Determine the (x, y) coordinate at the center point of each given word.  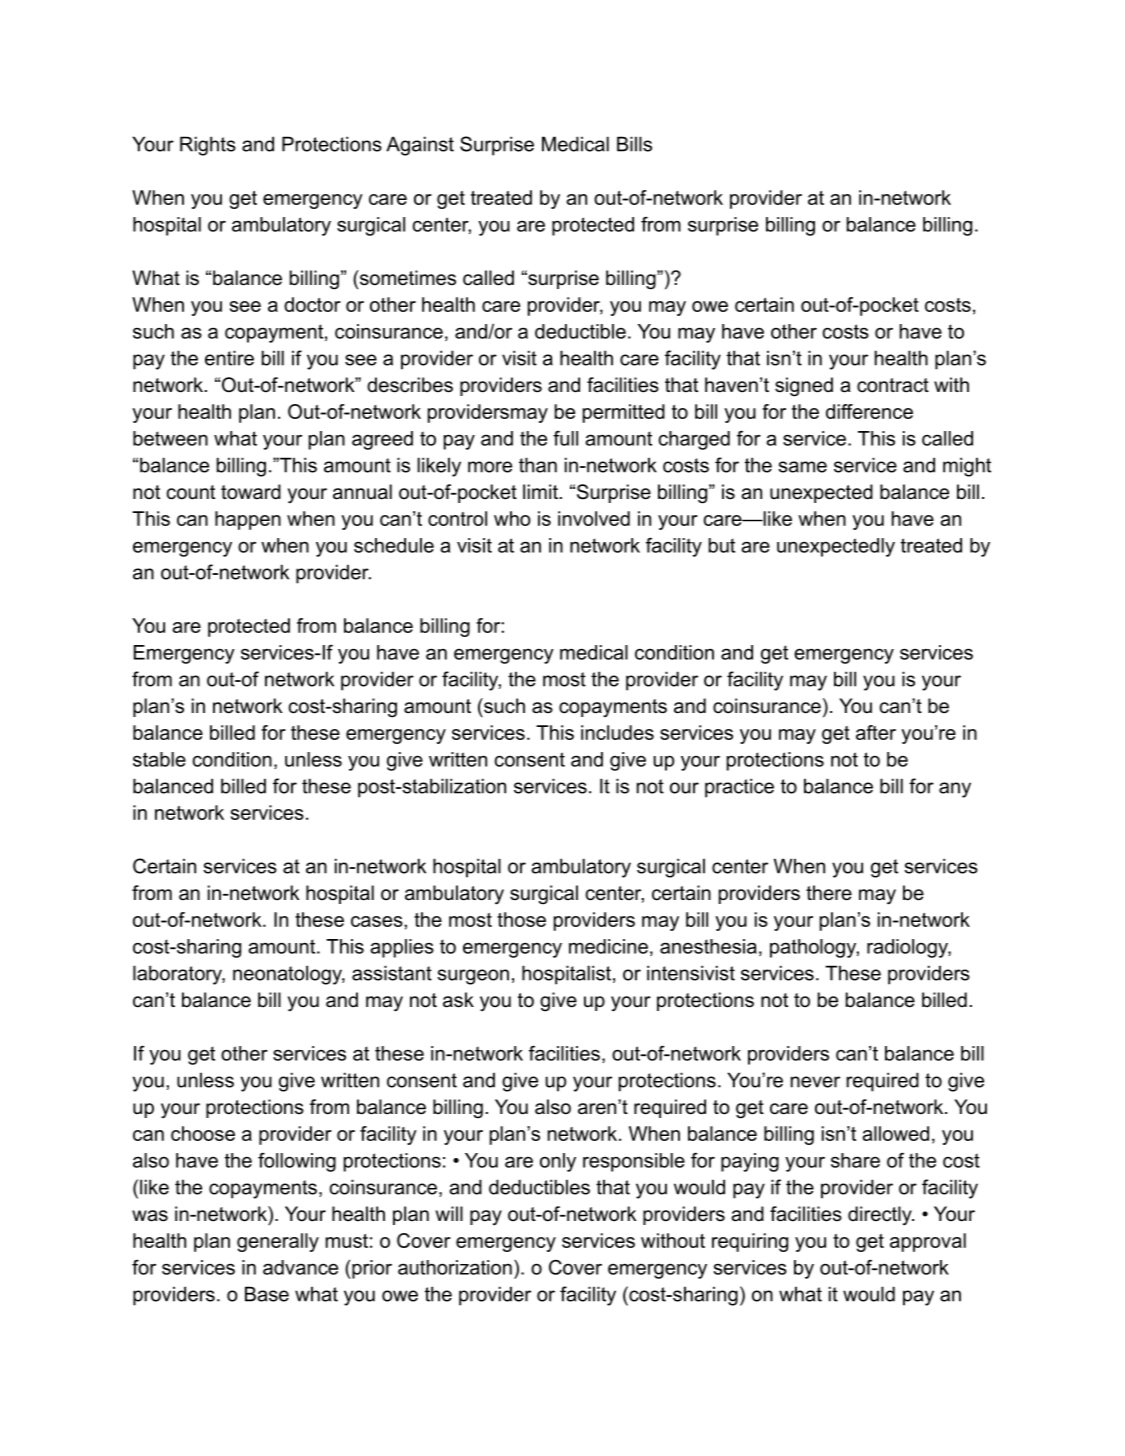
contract (893, 385)
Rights (208, 146)
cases (378, 921)
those (521, 919)
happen (248, 520)
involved (594, 518)
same (802, 467)
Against (420, 146)
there (829, 893)
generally (278, 1242)
